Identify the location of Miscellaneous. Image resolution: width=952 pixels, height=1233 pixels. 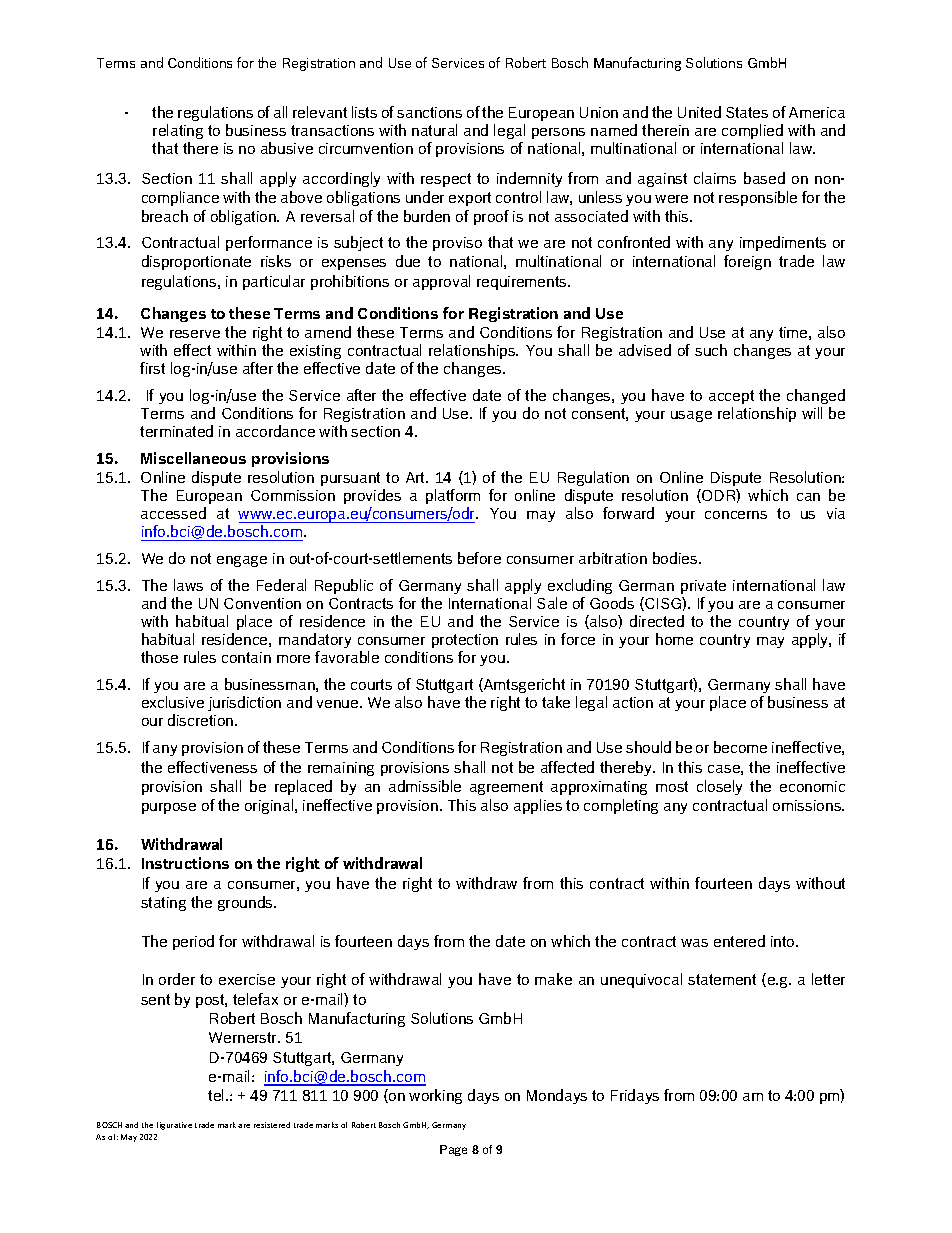
(193, 458).
